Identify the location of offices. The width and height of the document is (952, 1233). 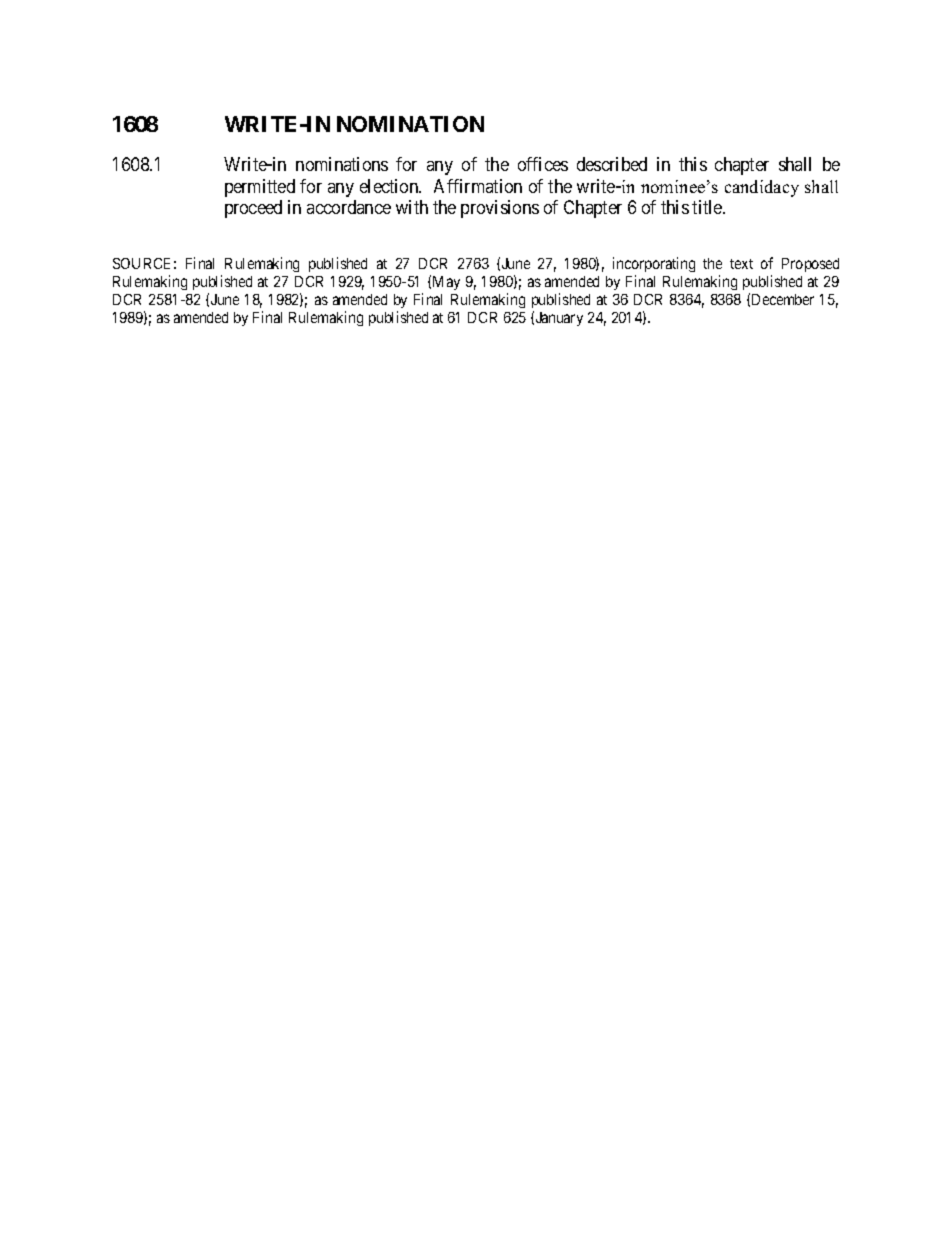
(543, 164).
